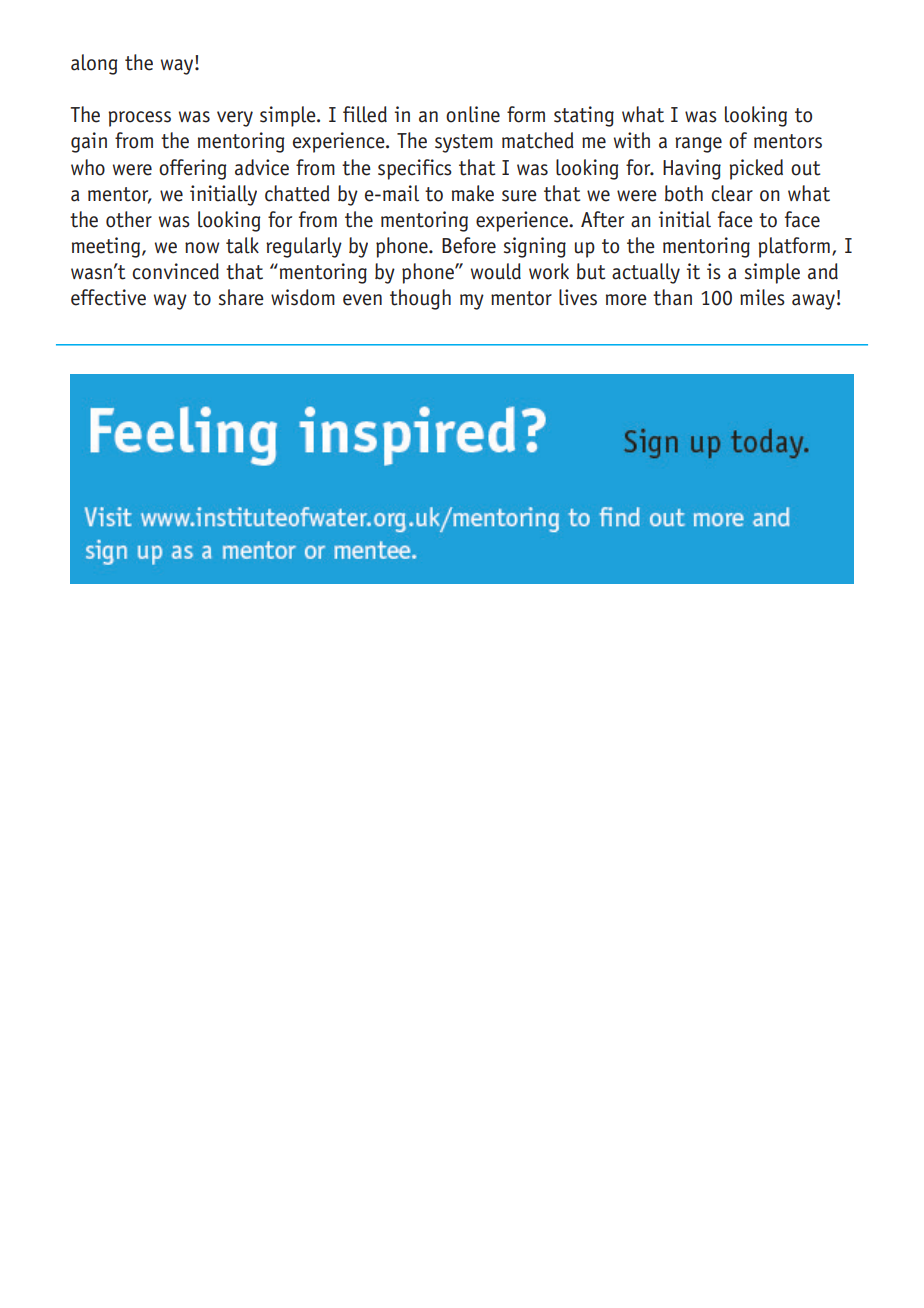 Image resolution: width=924 pixels, height=1308 pixels. I want to click on offering, so click(192, 169).
